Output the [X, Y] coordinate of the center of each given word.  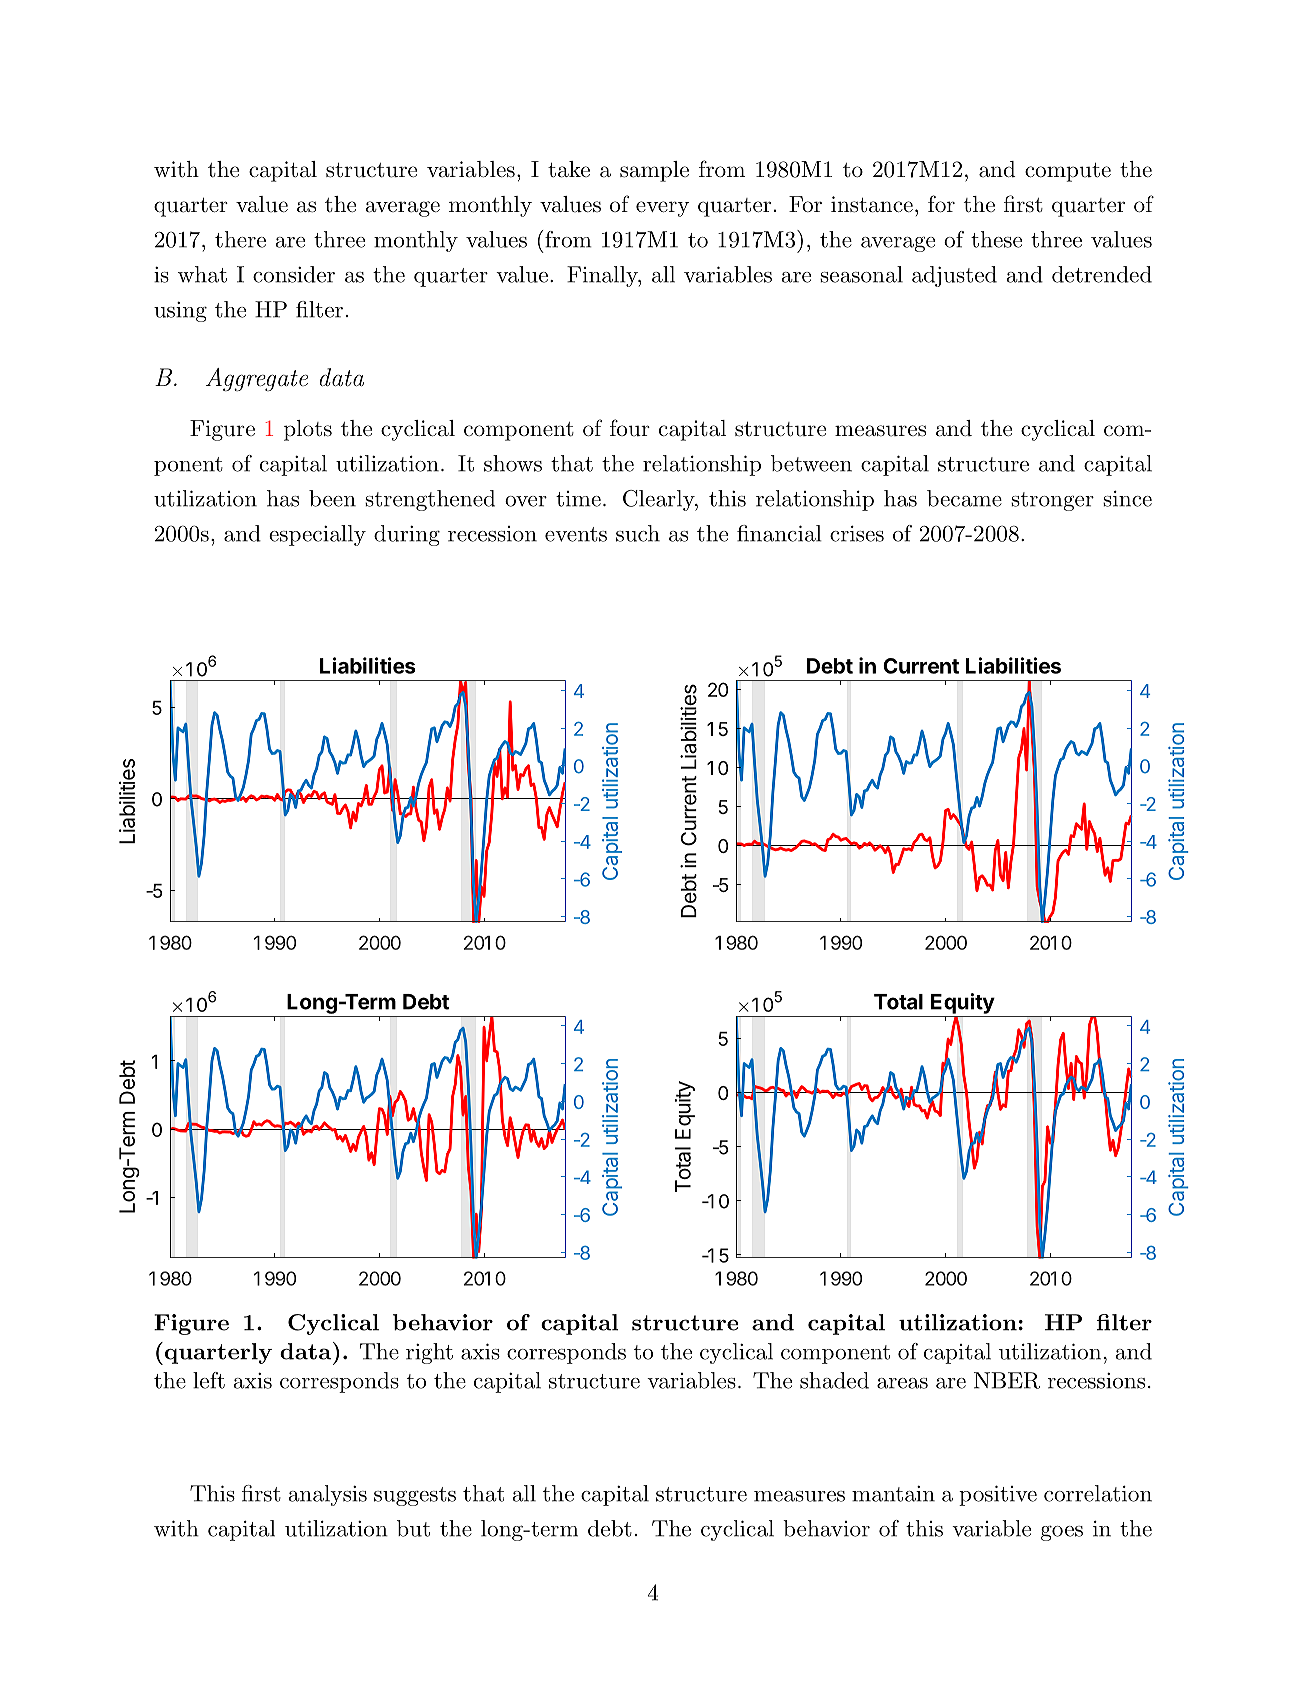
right [429, 1353]
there [240, 239]
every [662, 209]
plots [308, 430]
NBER [1007, 1380]
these [996, 239]
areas [902, 1383]
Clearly [659, 500]
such [638, 533]
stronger [1052, 501]
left [209, 1380]
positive [998, 1495]
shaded [834, 1380]
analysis [328, 1495]
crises [857, 533]
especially [317, 535]
